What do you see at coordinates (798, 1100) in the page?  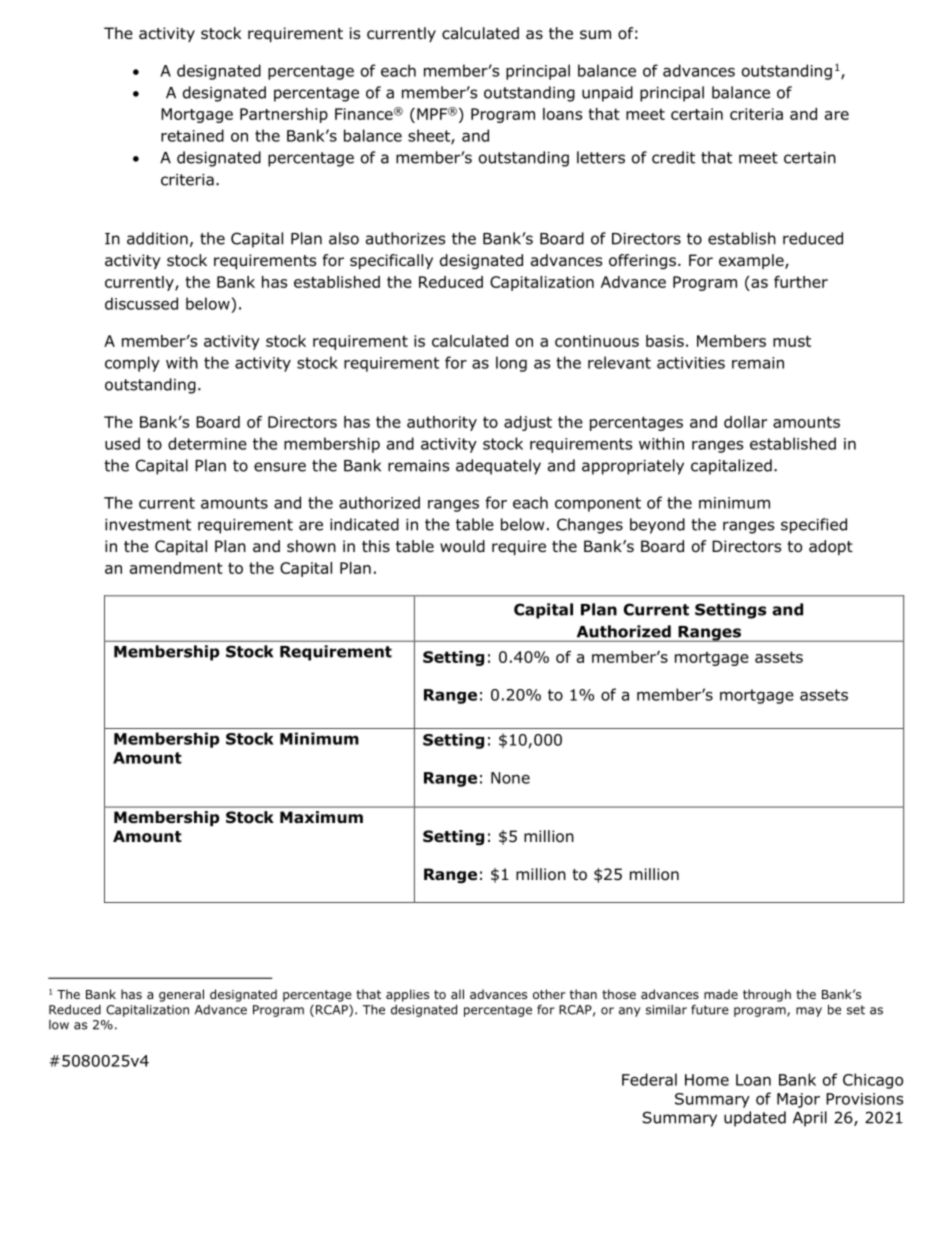 I see `Major` at bounding box center [798, 1100].
